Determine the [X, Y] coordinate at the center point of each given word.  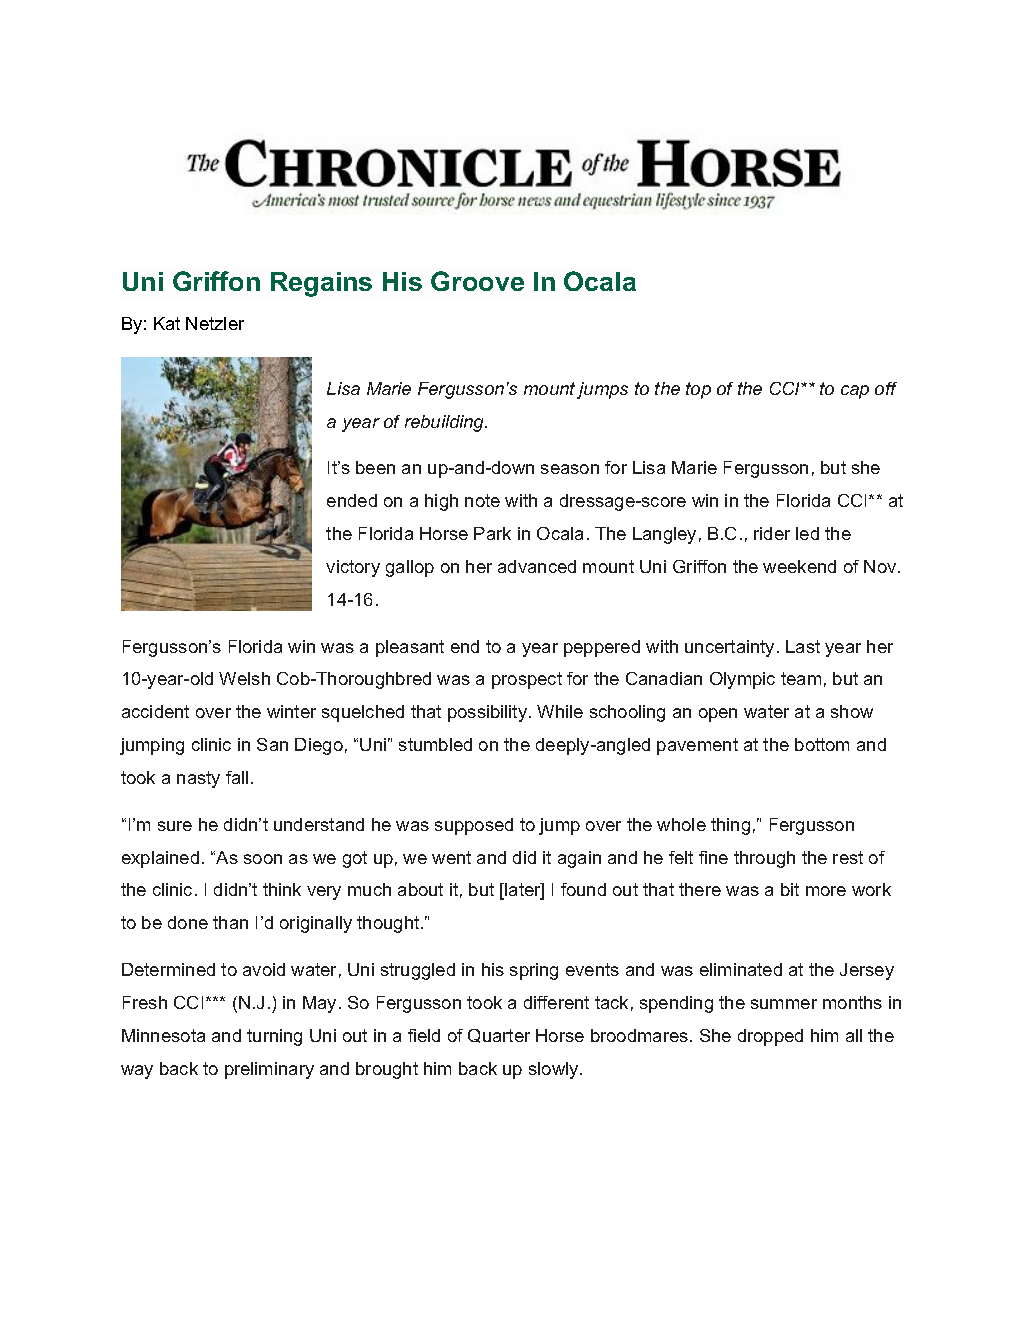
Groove [477, 281]
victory [353, 568]
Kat [167, 323]
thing [730, 826]
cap [855, 392]
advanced [537, 566]
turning [274, 1037]
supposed [474, 826]
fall [237, 777]
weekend [799, 566]
